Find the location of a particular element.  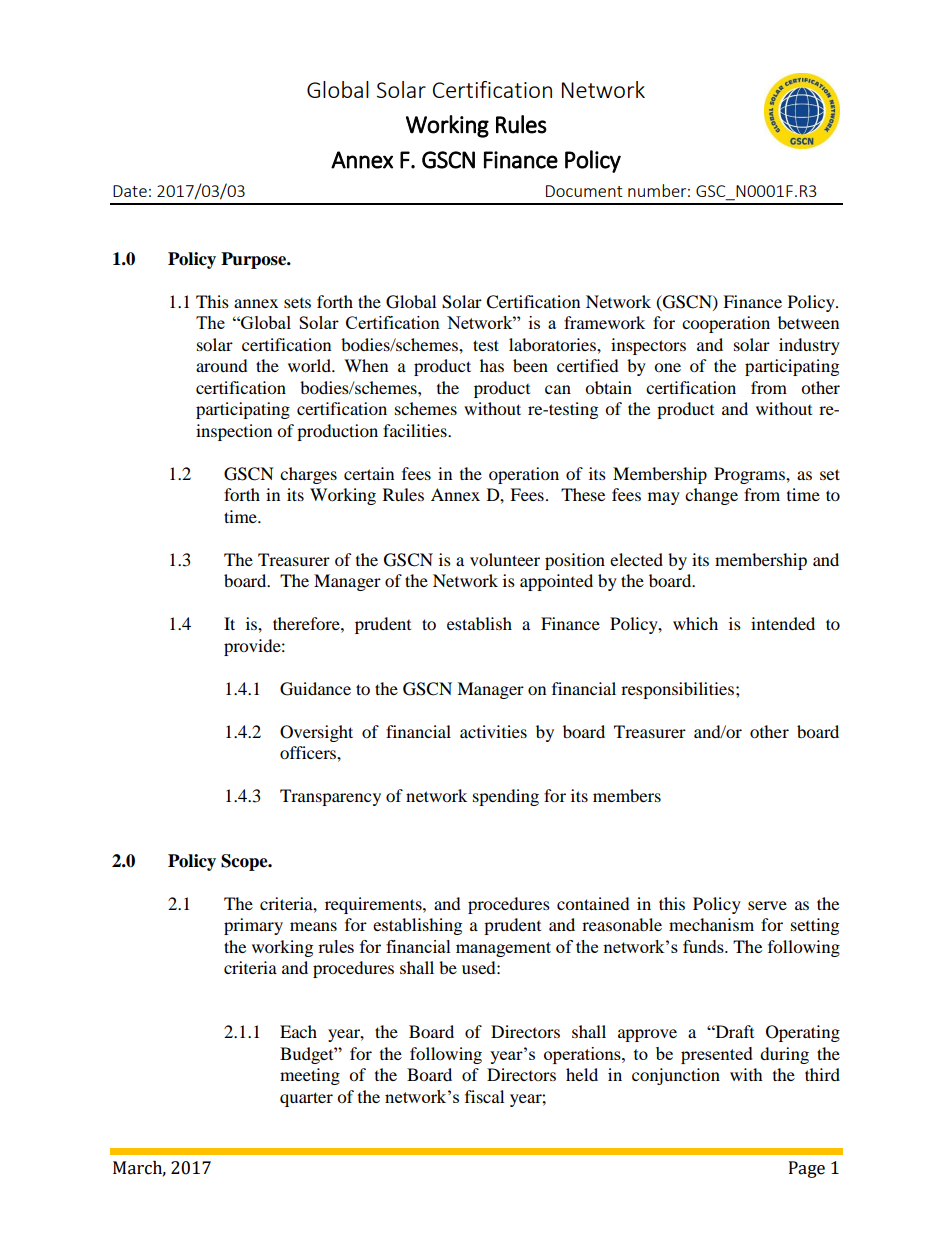

spending is located at coordinates (506, 797).
